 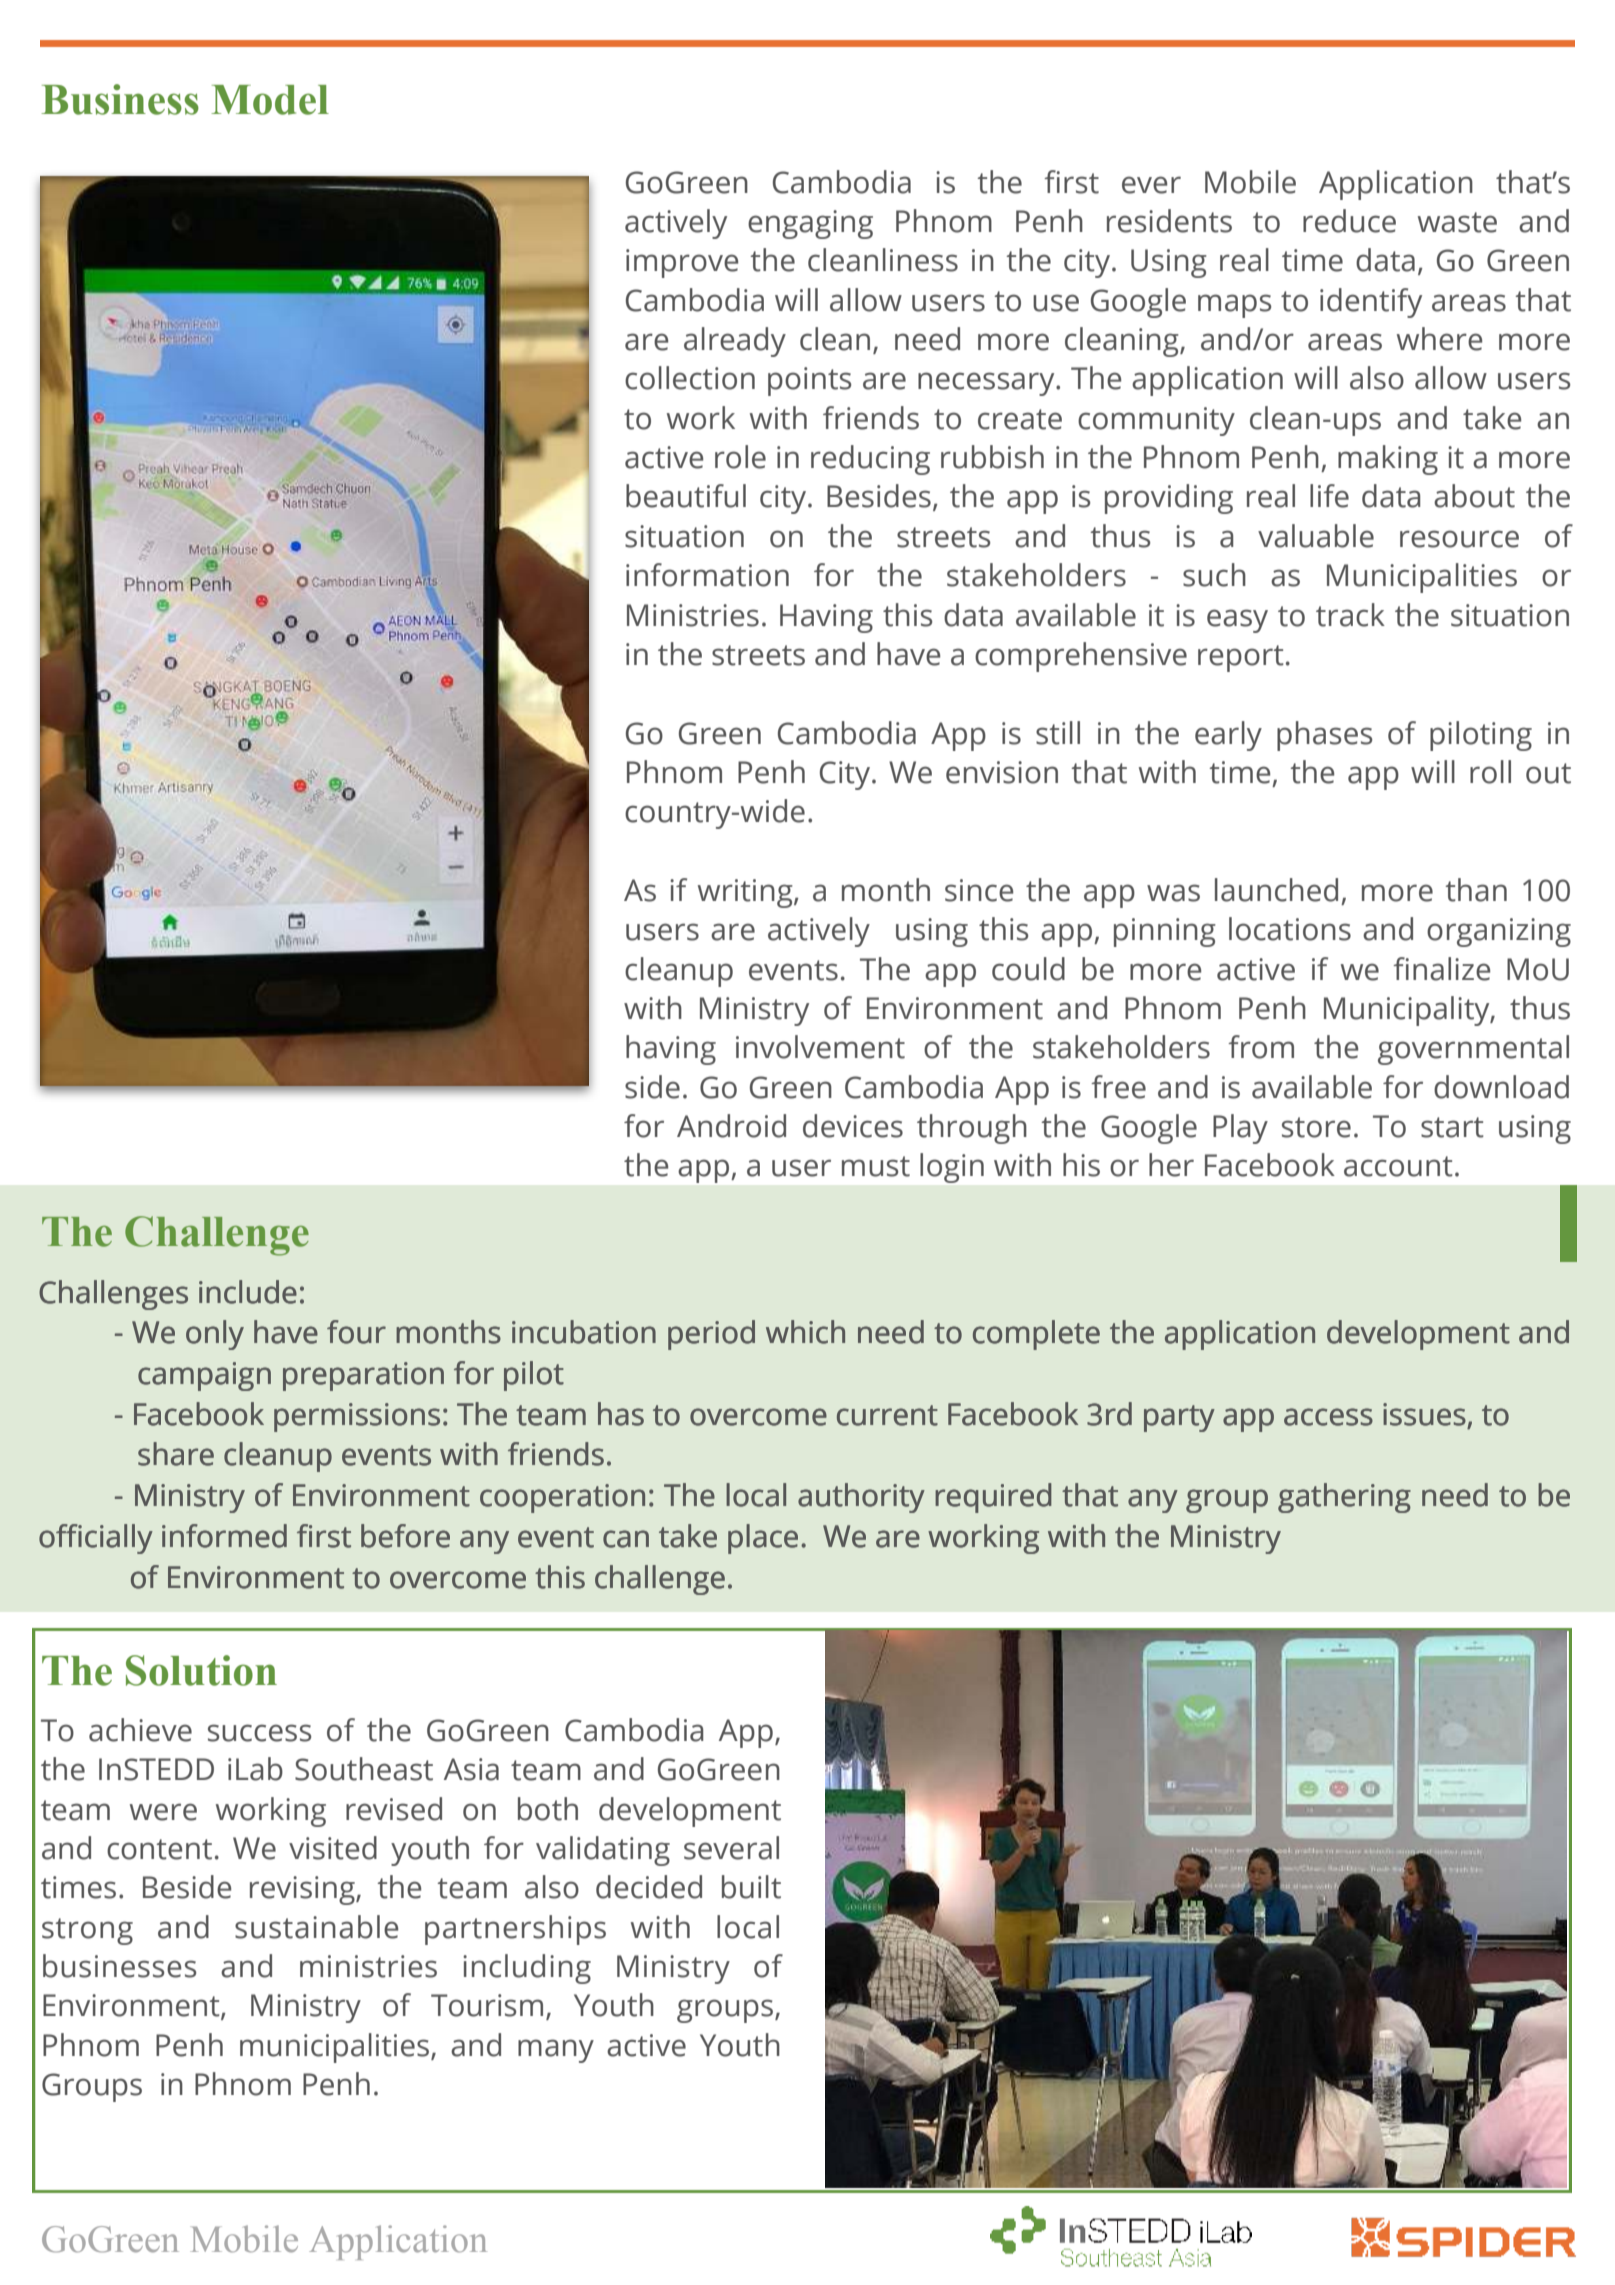 What do you see at coordinates (751, 1887) in the screenshot?
I see `built` at bounding box center [751, 1887].
